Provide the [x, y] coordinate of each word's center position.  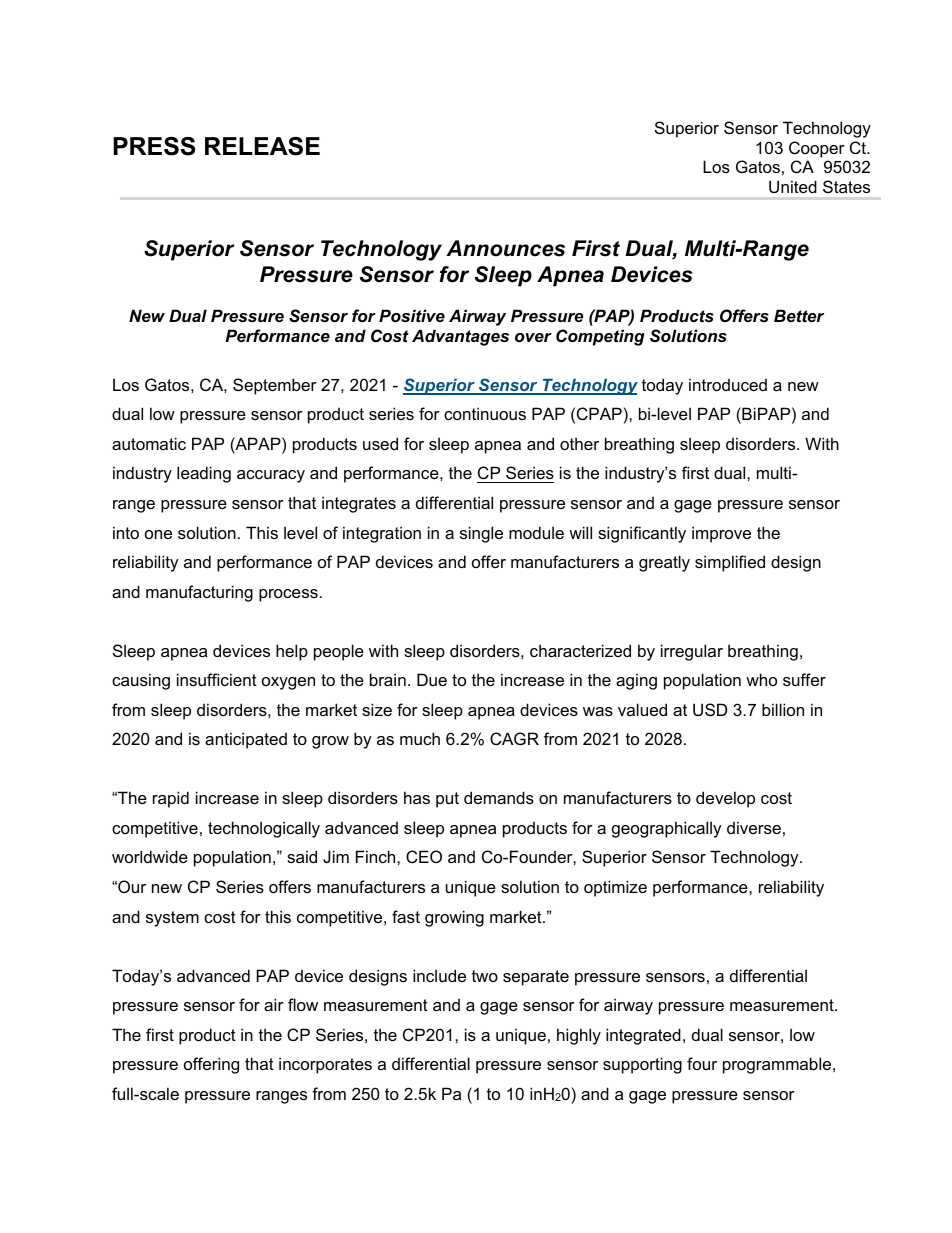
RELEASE [262, 146]
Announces [505, 248]
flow [303, 1004]
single [481, 534]
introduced [728, 384]
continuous [485, 413]
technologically [264, 829]
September [275, 386]
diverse [754, 827]
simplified [730, 563]
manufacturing [199, 593]
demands [499, 797]
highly [579, 1036]
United [793, 186]
